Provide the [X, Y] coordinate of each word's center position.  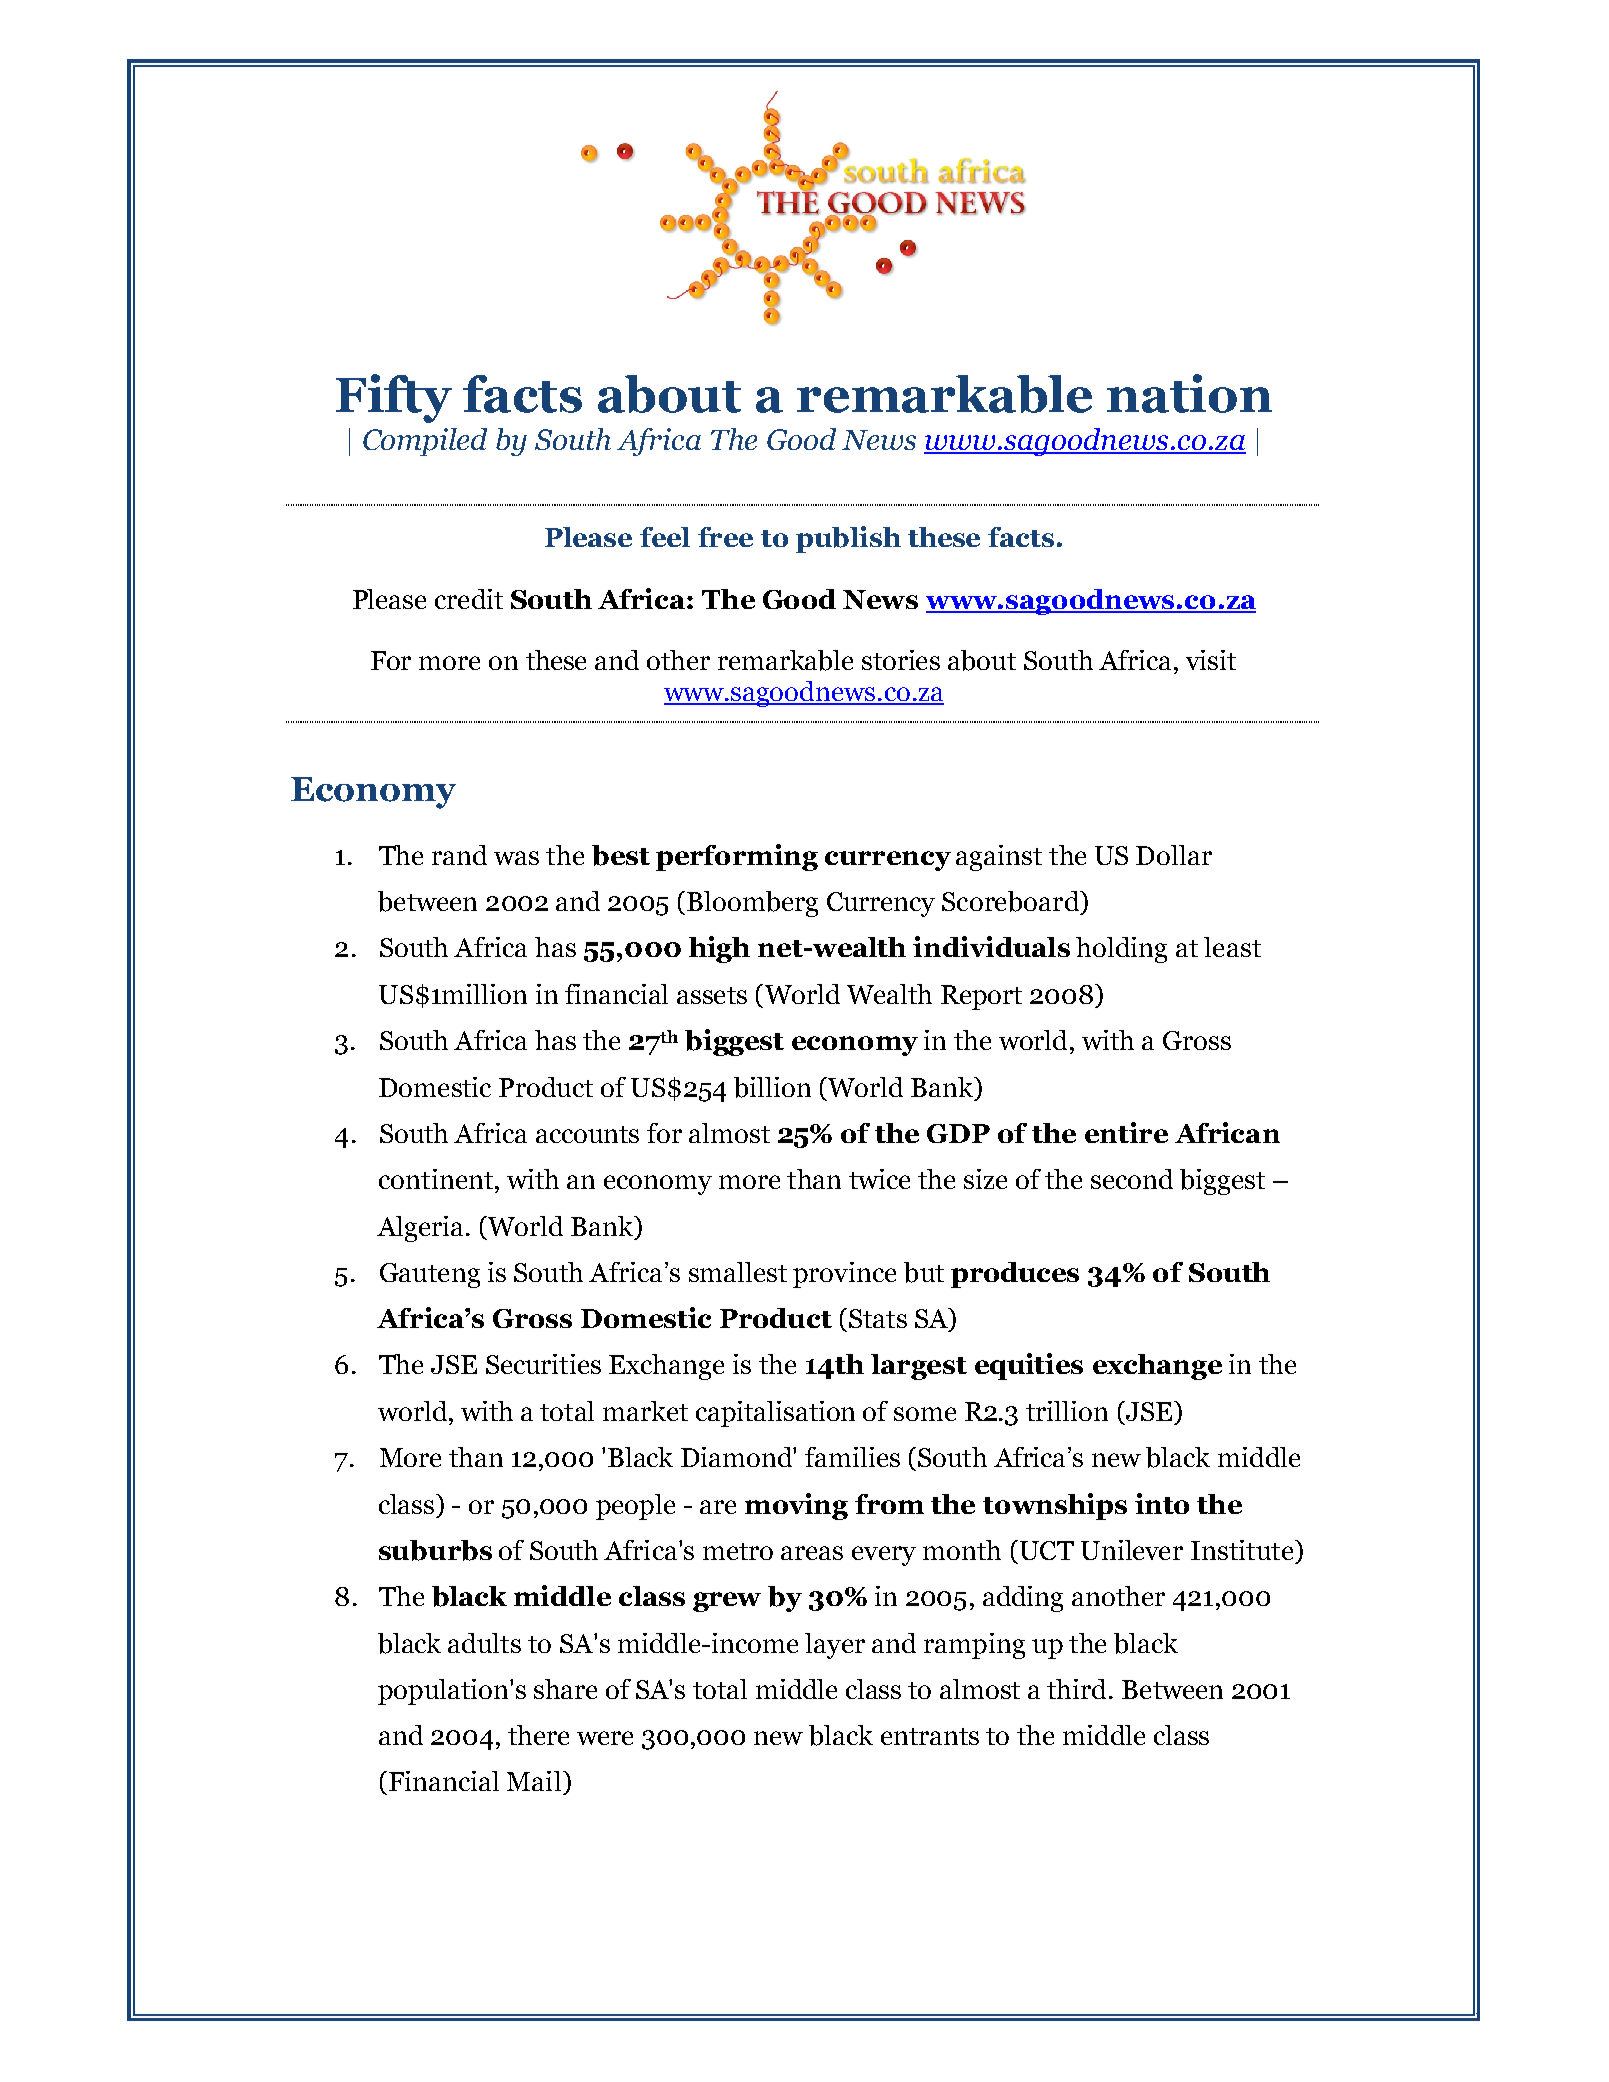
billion [772, 1087]
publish [848, 539]
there [538, 1735]
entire [1126, 1132]
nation [1189, 393]
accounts [587, 1134]
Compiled [425, 442]
